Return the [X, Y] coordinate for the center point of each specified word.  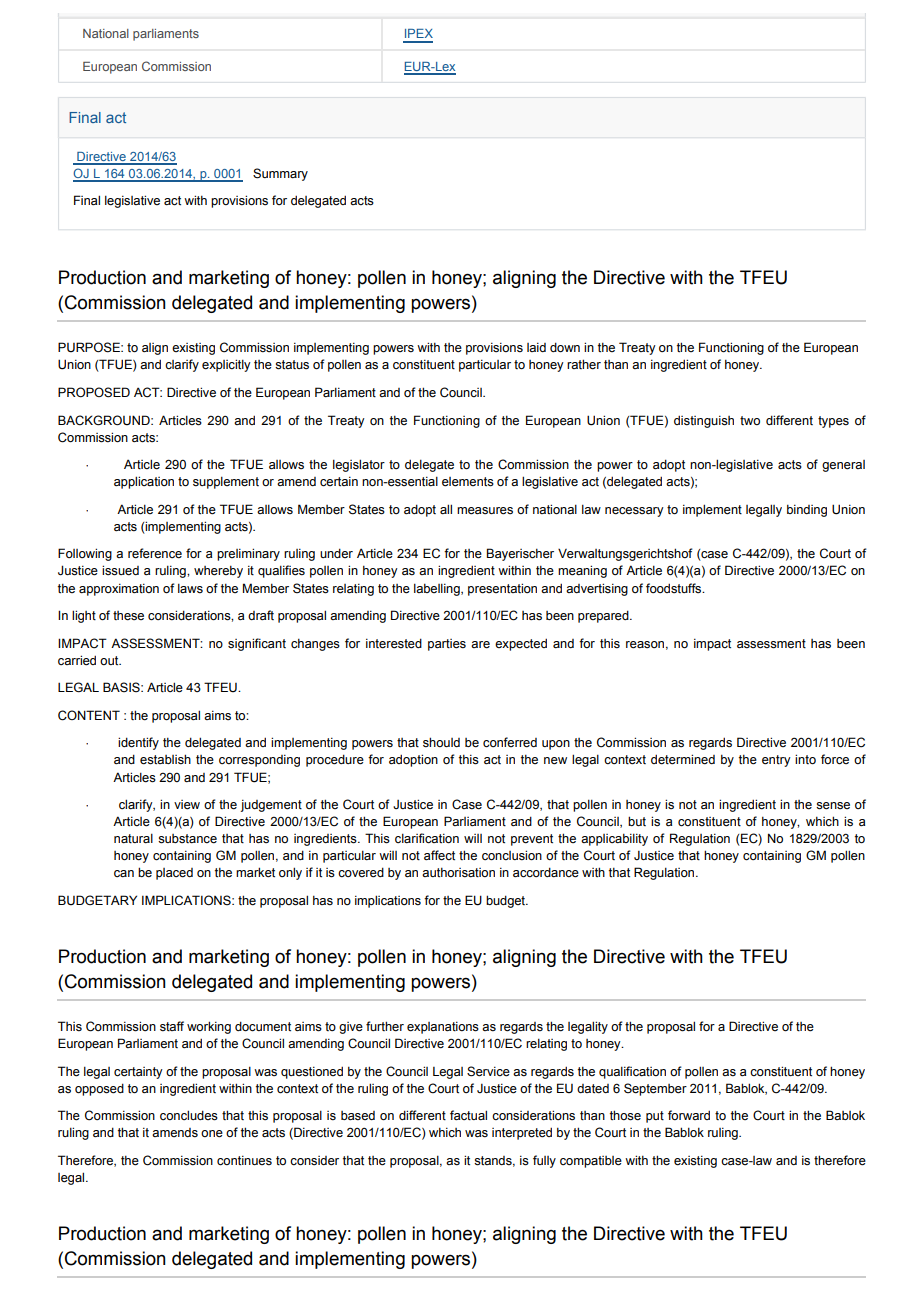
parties [447, 645]
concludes [189, 1115]
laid [536, 347]
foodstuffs [675, 588]
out [110, 661]
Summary [280, 174]
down [565, 347]
